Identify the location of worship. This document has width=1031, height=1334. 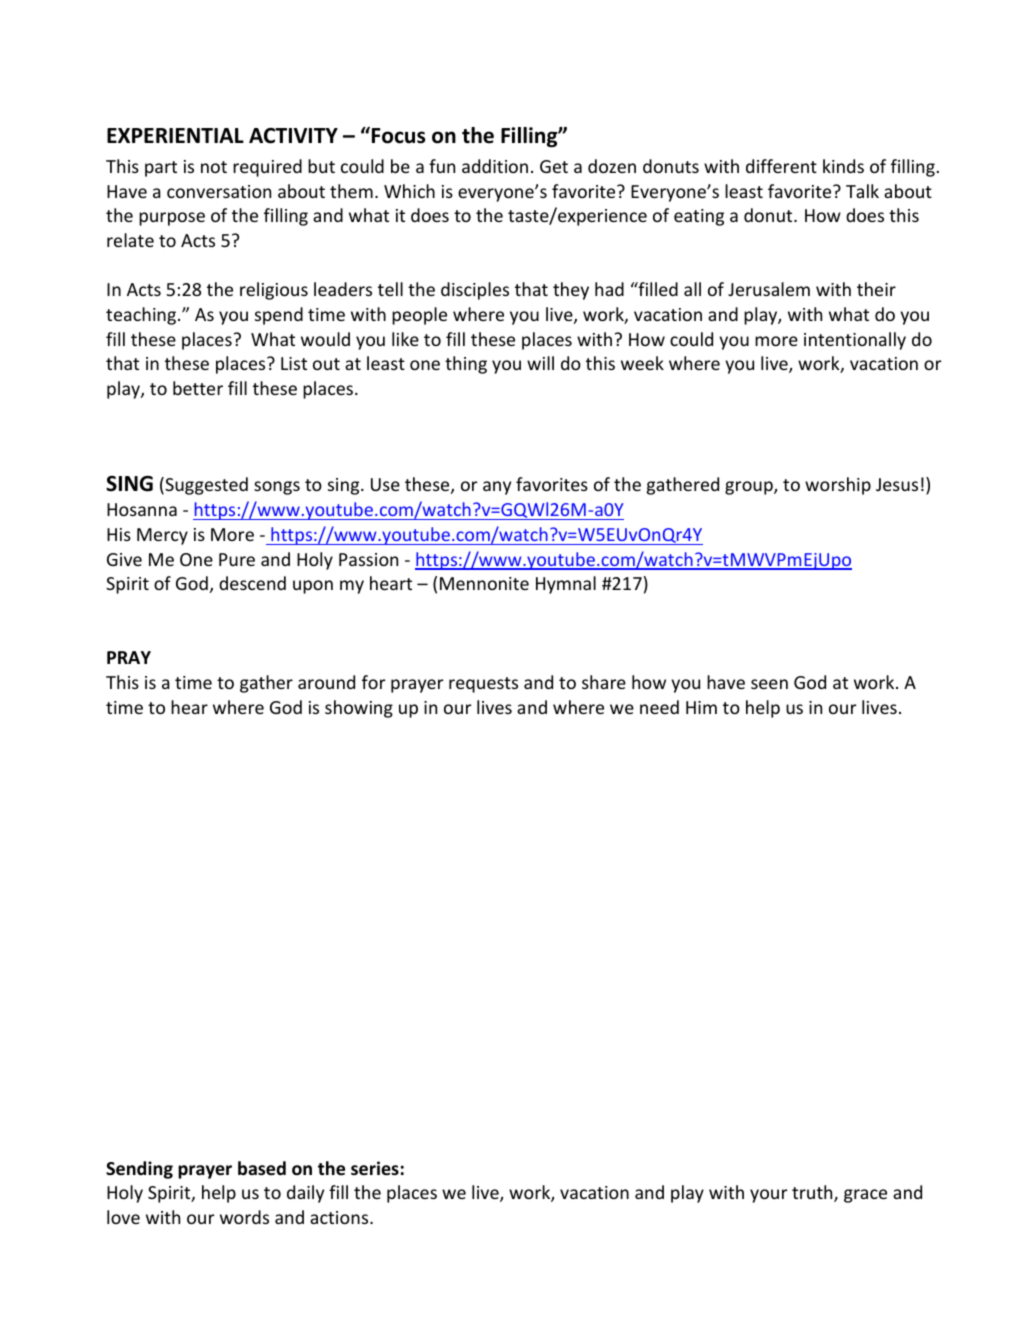
(838, 486).
